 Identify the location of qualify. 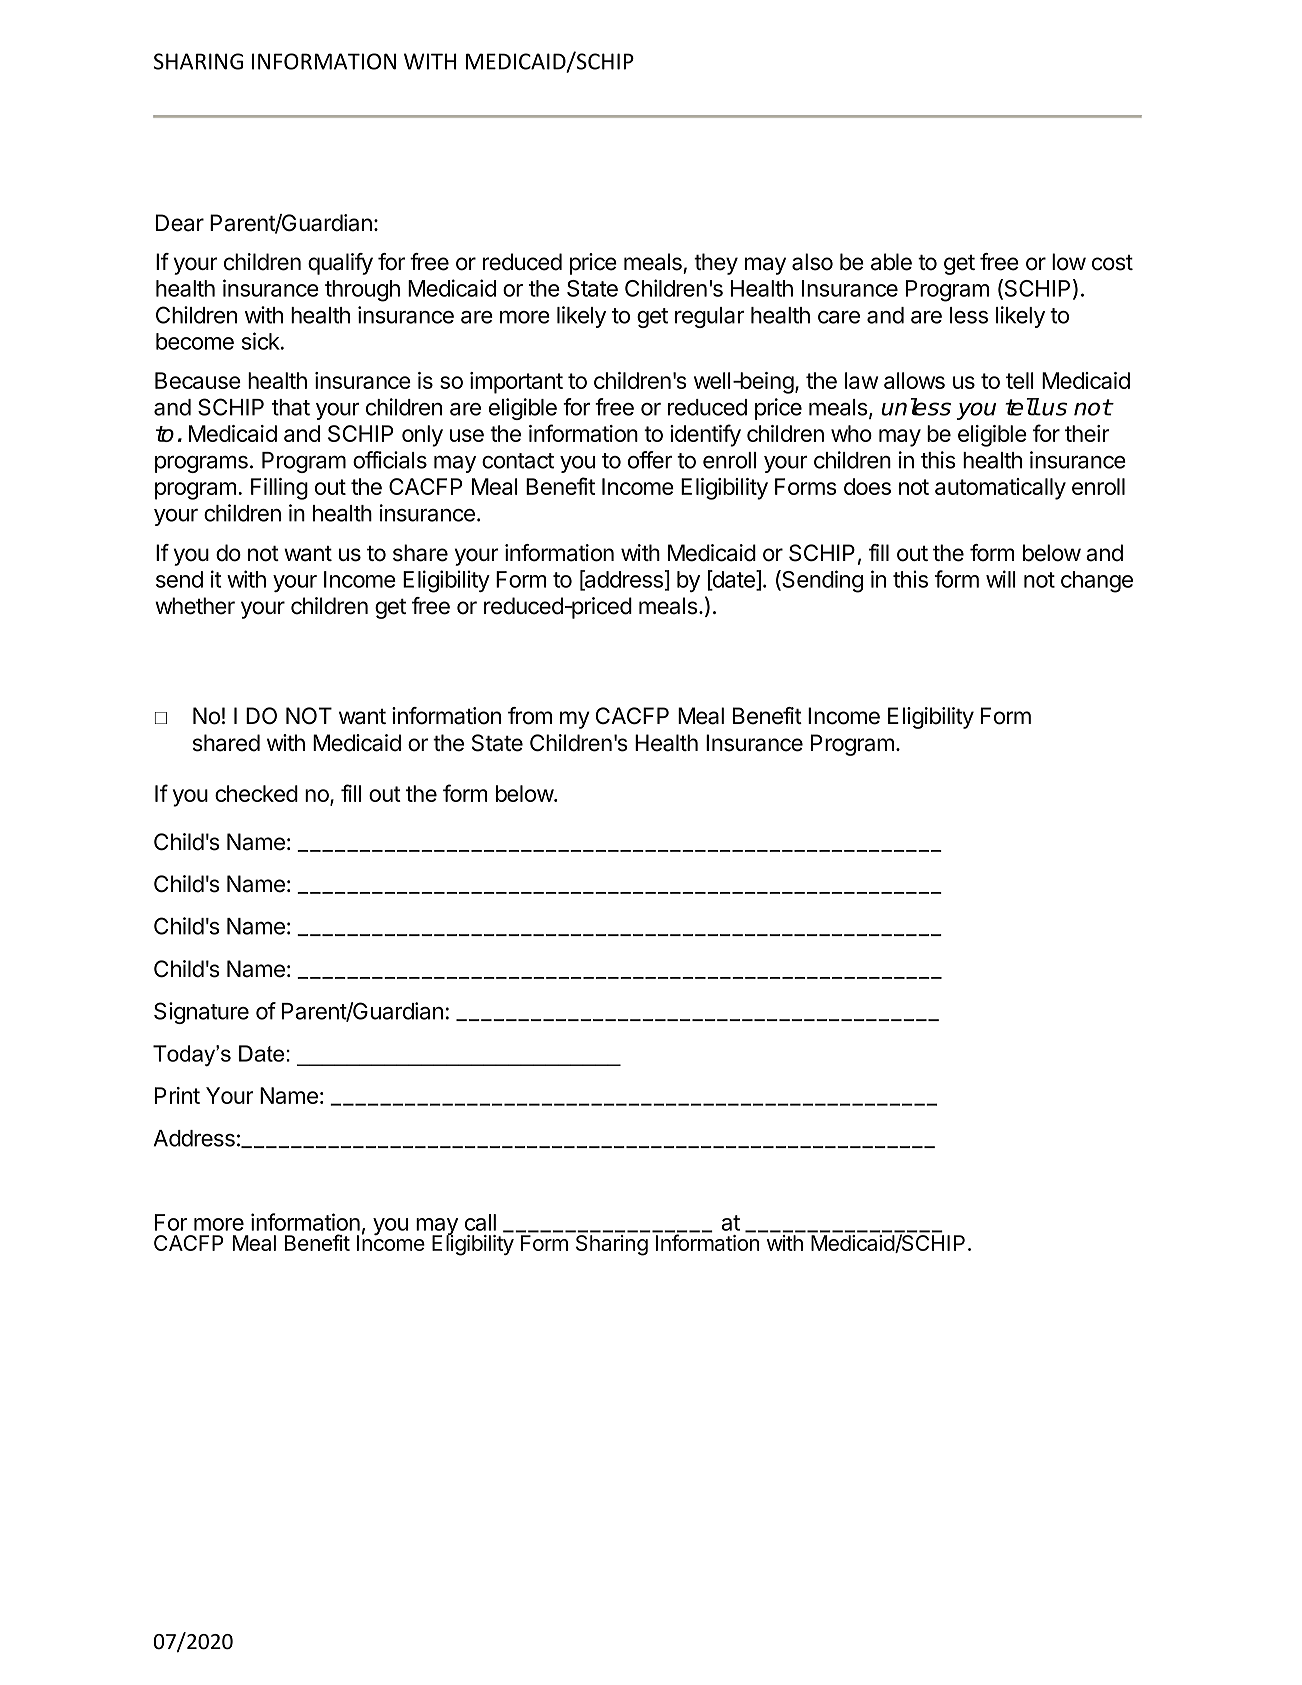
(340, 264).
